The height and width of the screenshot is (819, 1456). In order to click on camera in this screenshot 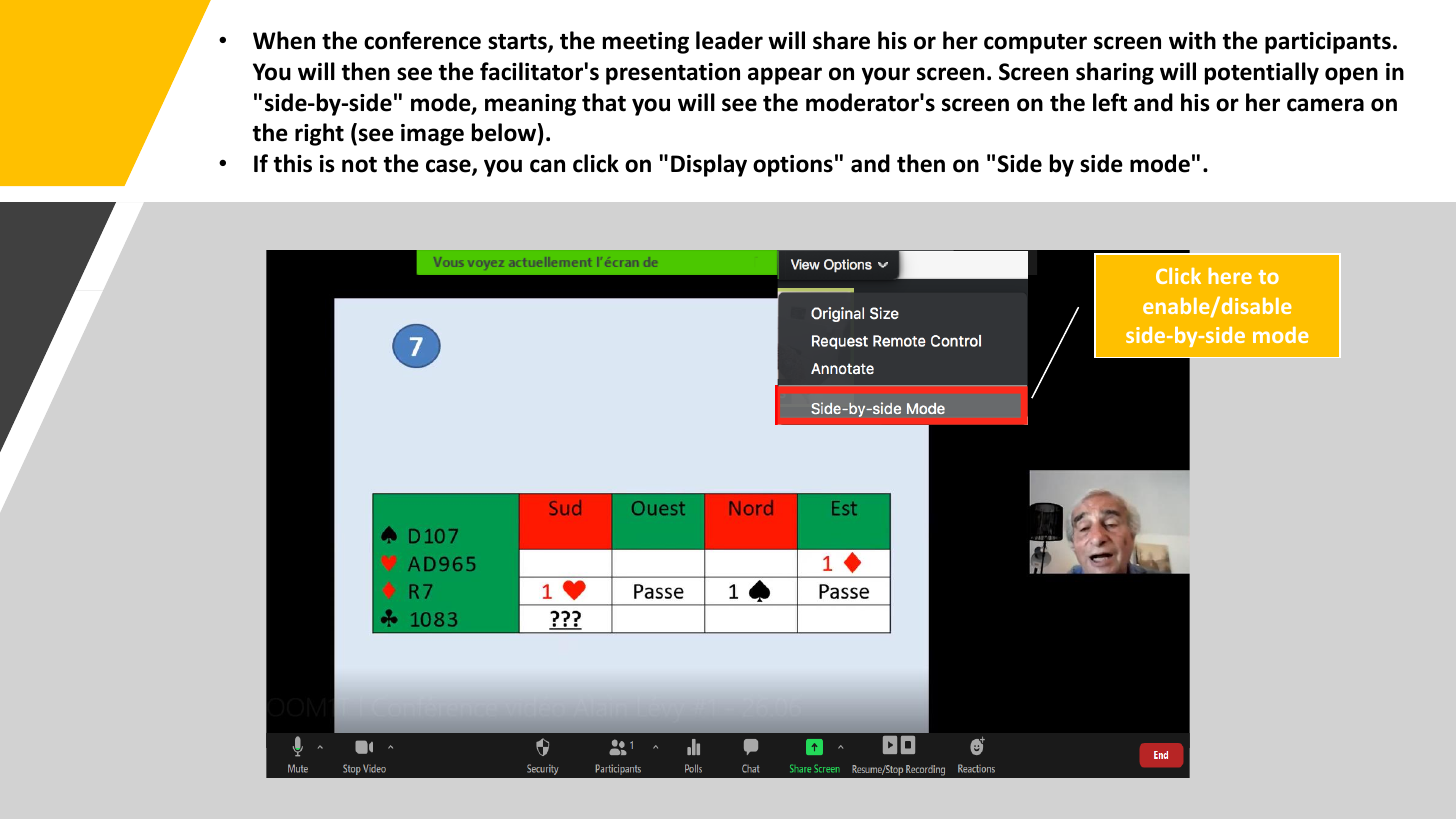, I will do `click(1325, 105)`.
